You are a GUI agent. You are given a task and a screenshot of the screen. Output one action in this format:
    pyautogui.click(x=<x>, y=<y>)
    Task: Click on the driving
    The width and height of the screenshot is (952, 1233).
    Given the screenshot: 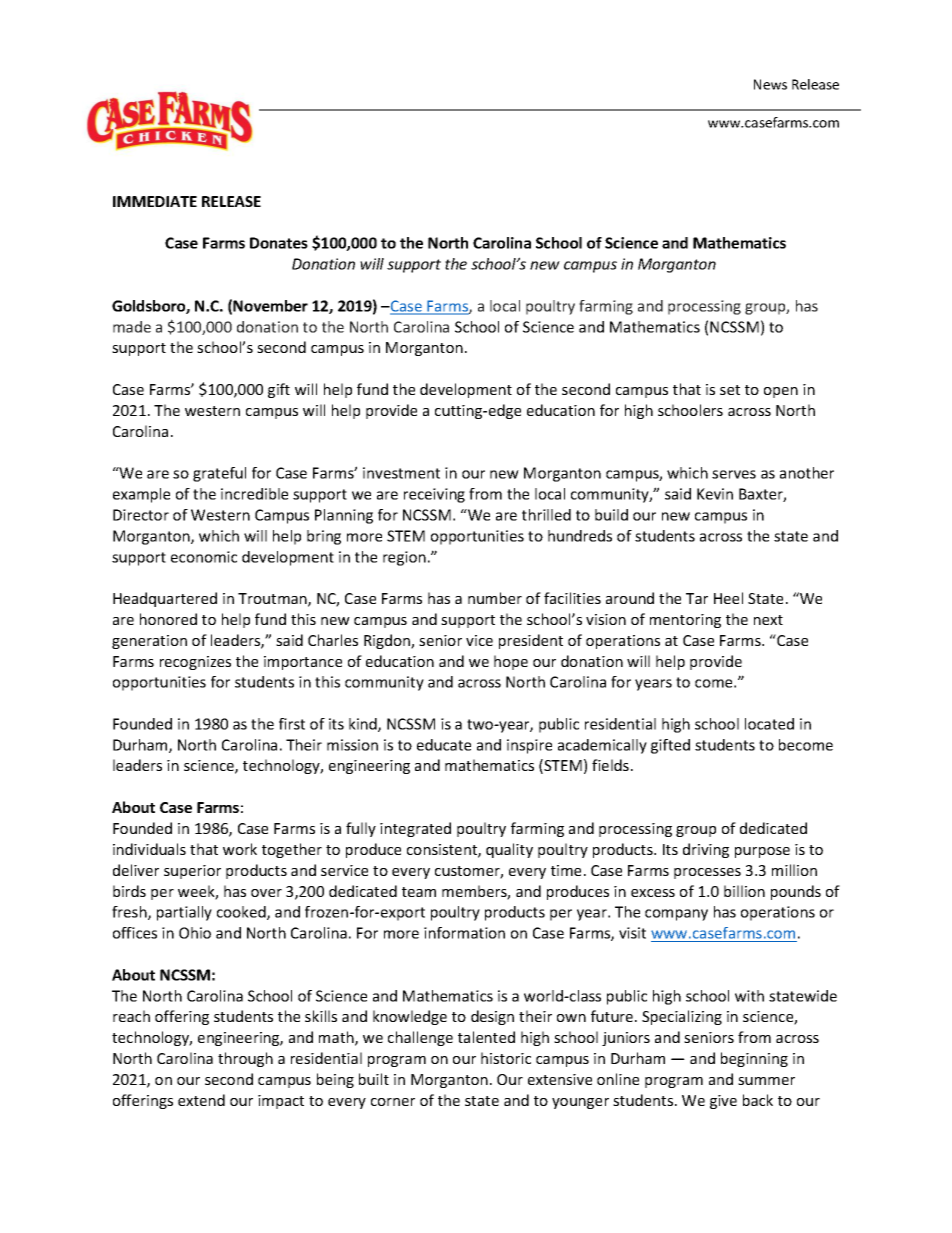 What is the action you would take?
    pyautogui.click(x=706, y=850)
